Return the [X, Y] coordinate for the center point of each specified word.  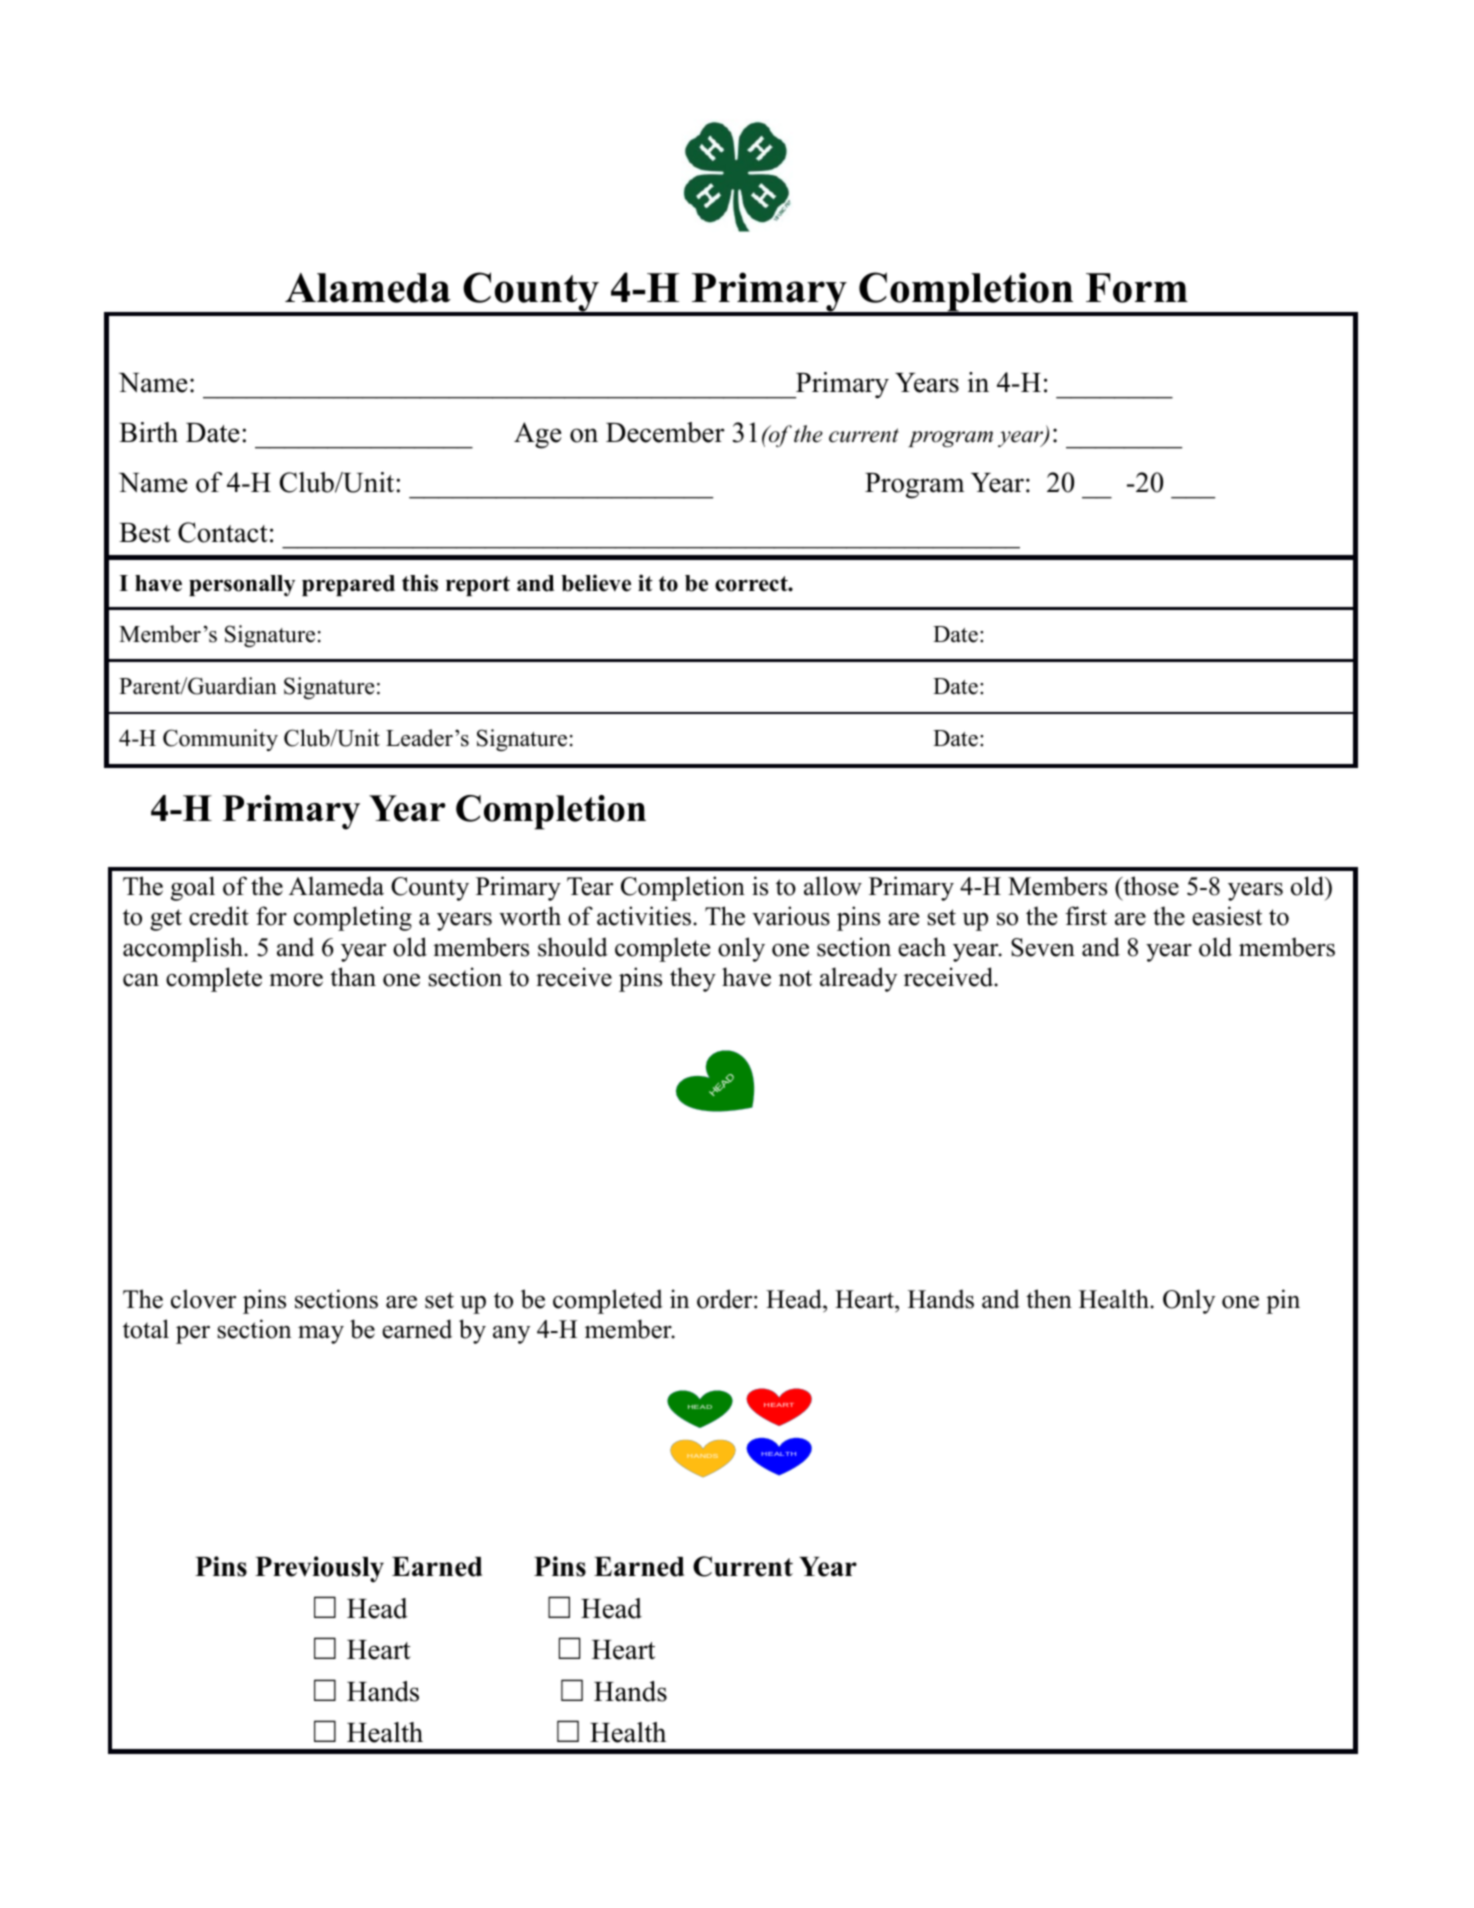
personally [242, 585]
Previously [319, 1569]
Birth [148, 432]
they [693, 979]
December [665, 432]
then [1049, 1299]
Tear [590, 886]
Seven [1043, 947]
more [296, 980]
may [321, 1335]
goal [193, 888]
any [511, 1335]
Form [1137, 288]
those [1150, 886]
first [1086, 916]
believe [596, 583]
